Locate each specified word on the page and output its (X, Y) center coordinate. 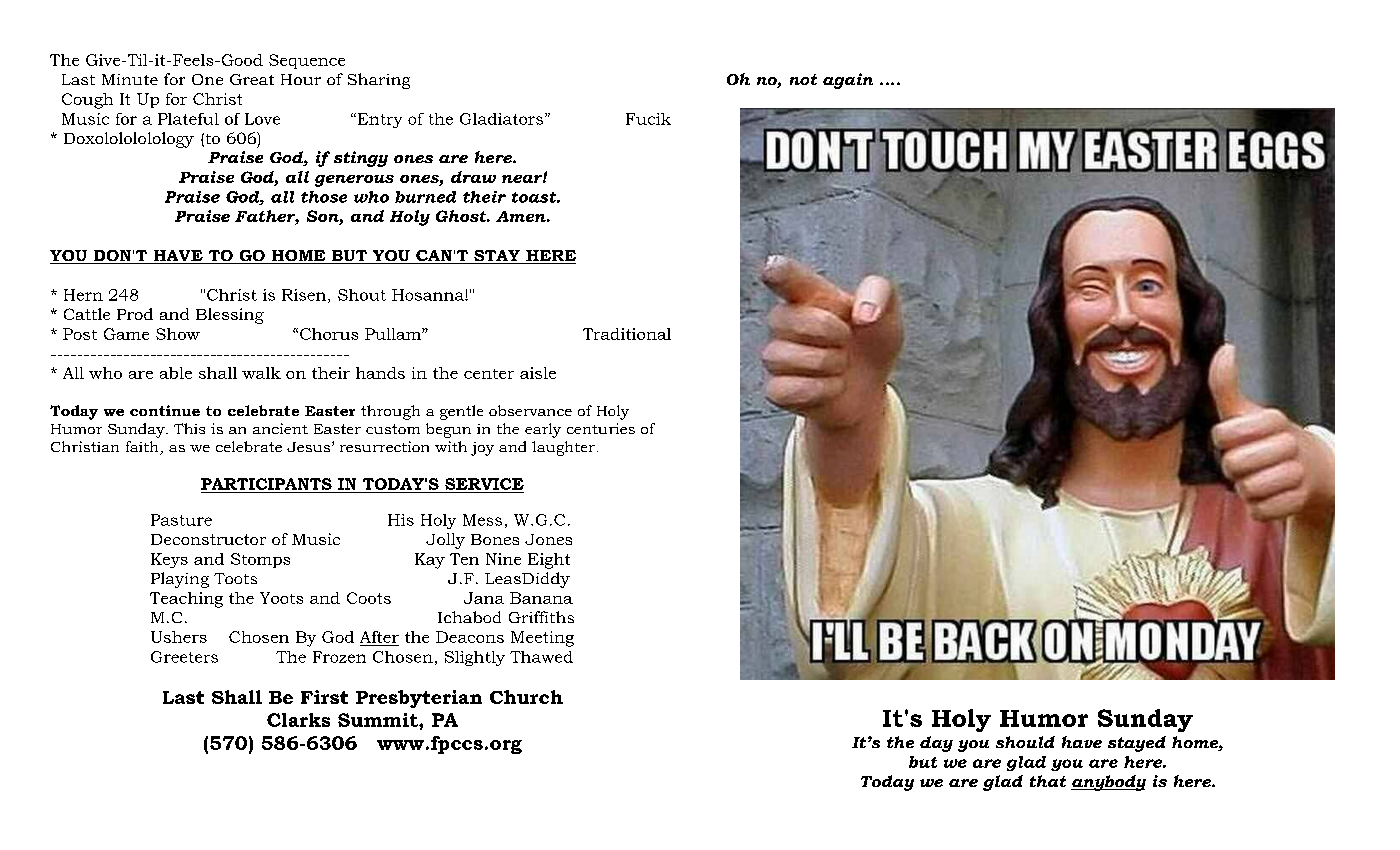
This (189, 428)
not (803, 79)
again (848, 81)
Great (252, 79)
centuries (601, 428)
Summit (379, 720)
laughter (563, 448)
